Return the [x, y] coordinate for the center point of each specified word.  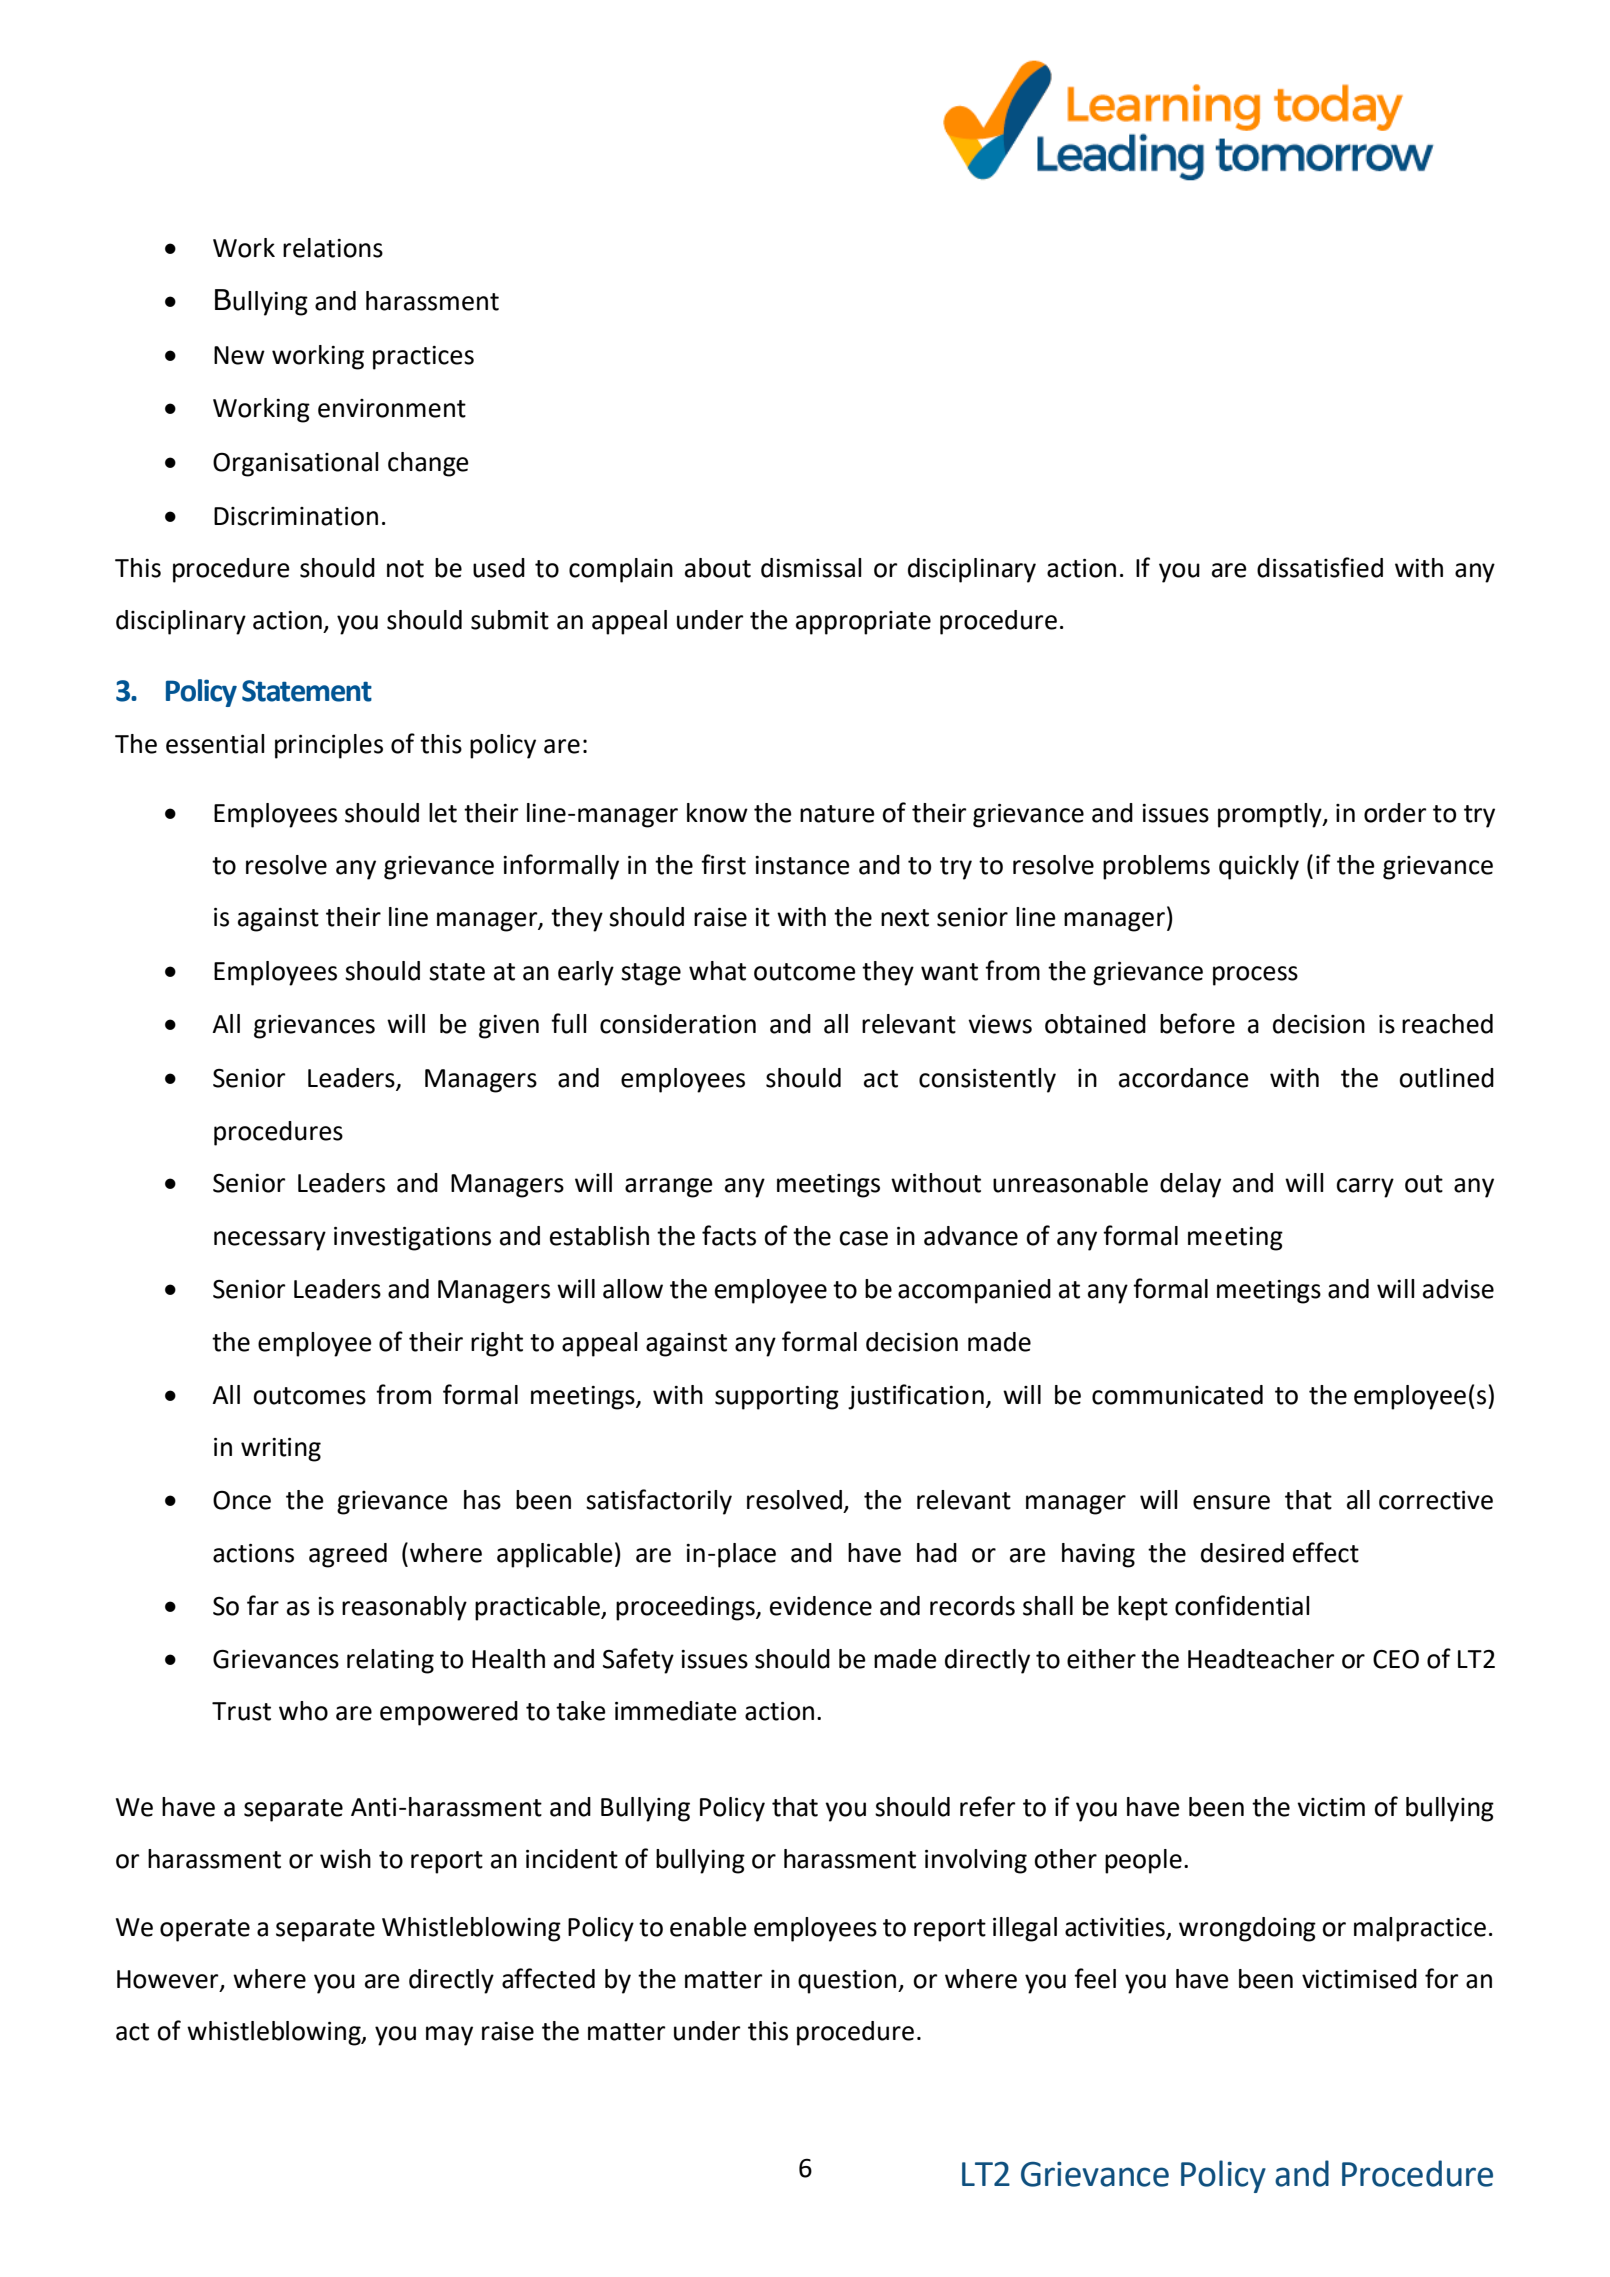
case [863, 1238]
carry [1365, 1188]
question [848, 1982]
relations [333, 248]
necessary [270, 1241]
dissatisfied [1320, 567]
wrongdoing [1247, 1929]
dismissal [811, 568]
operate [205, 1930]
